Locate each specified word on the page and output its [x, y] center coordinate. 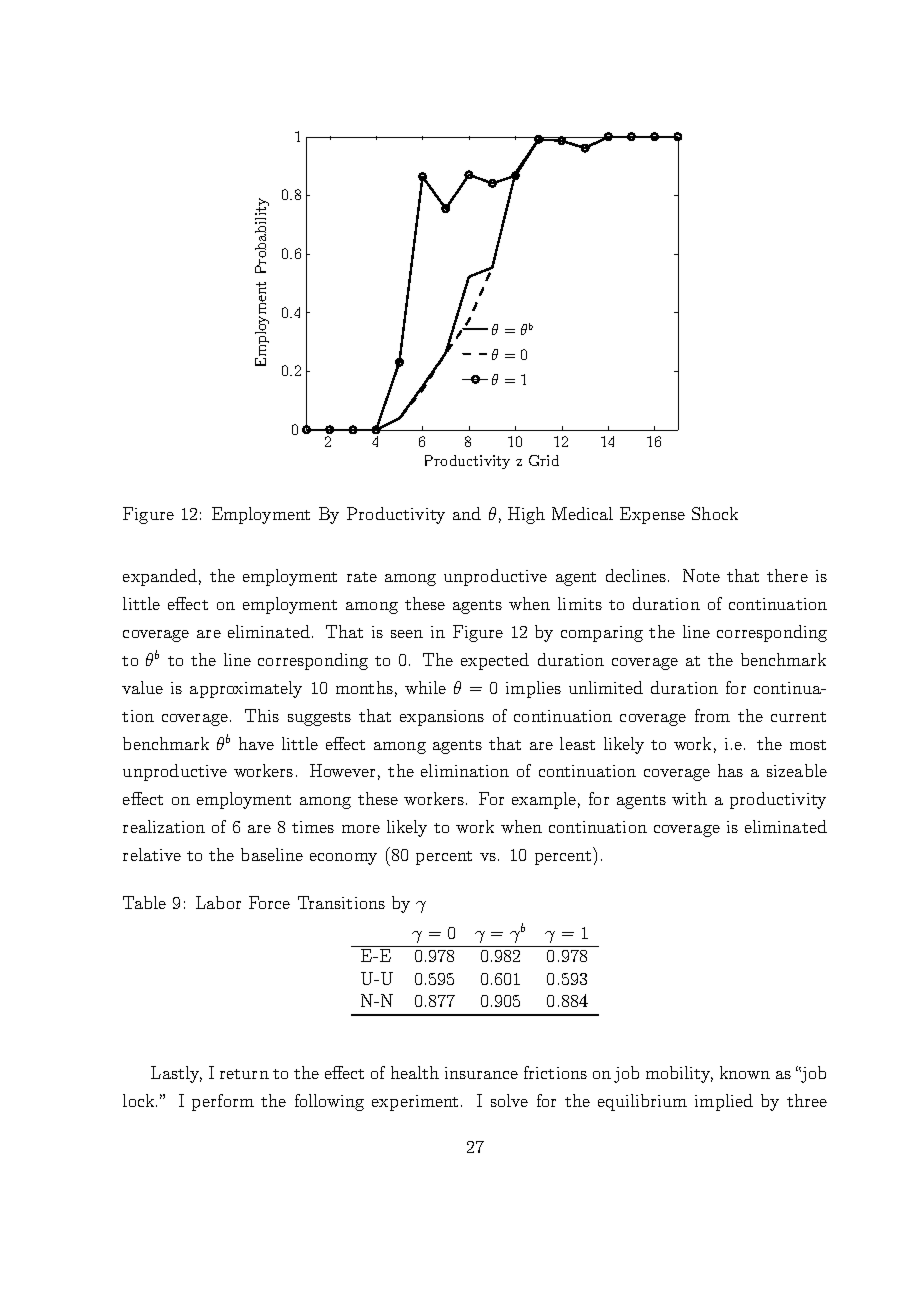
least [577, 743]
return [244, 1074]
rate [362, 577]
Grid [544, 460]
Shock [715, 513]
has [730, 770]
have [256, 743]
